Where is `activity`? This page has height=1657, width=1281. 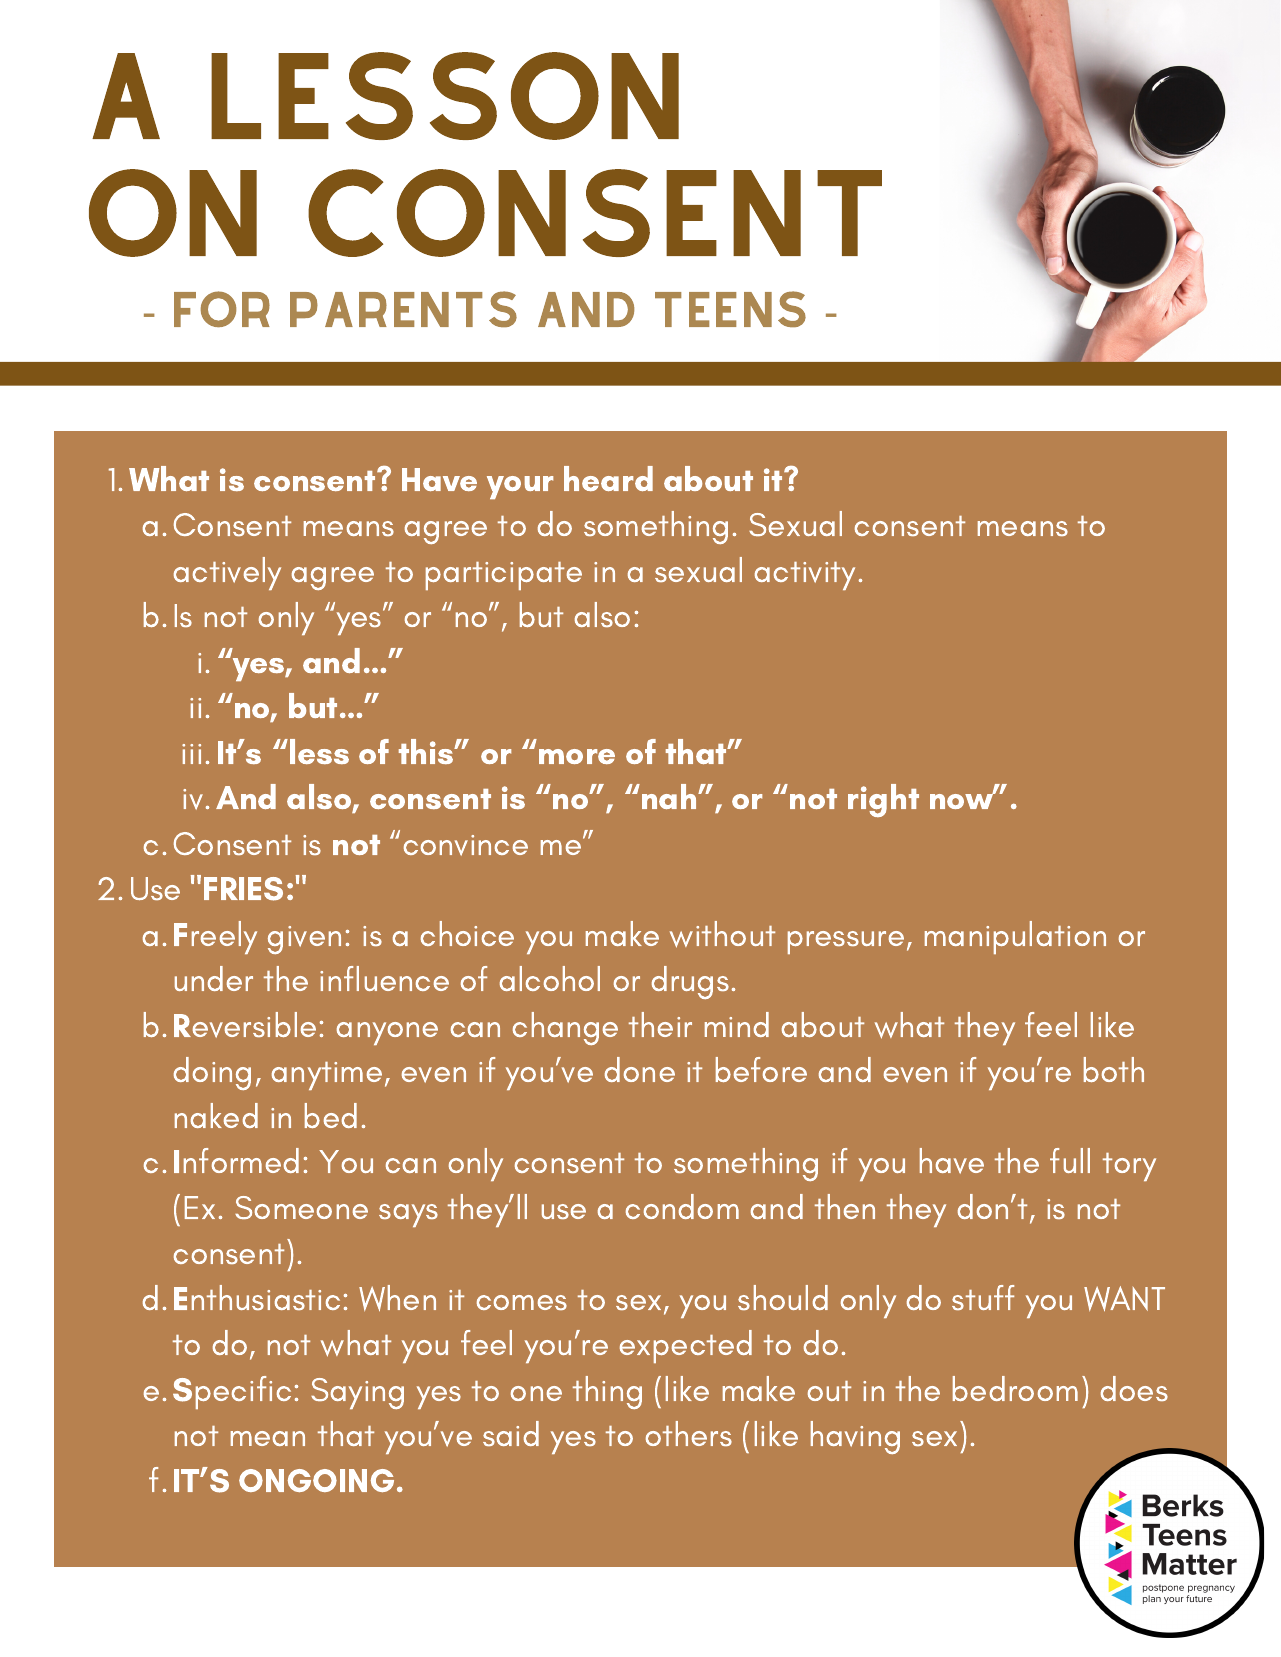
activity is located at coordinates (805, 576).
